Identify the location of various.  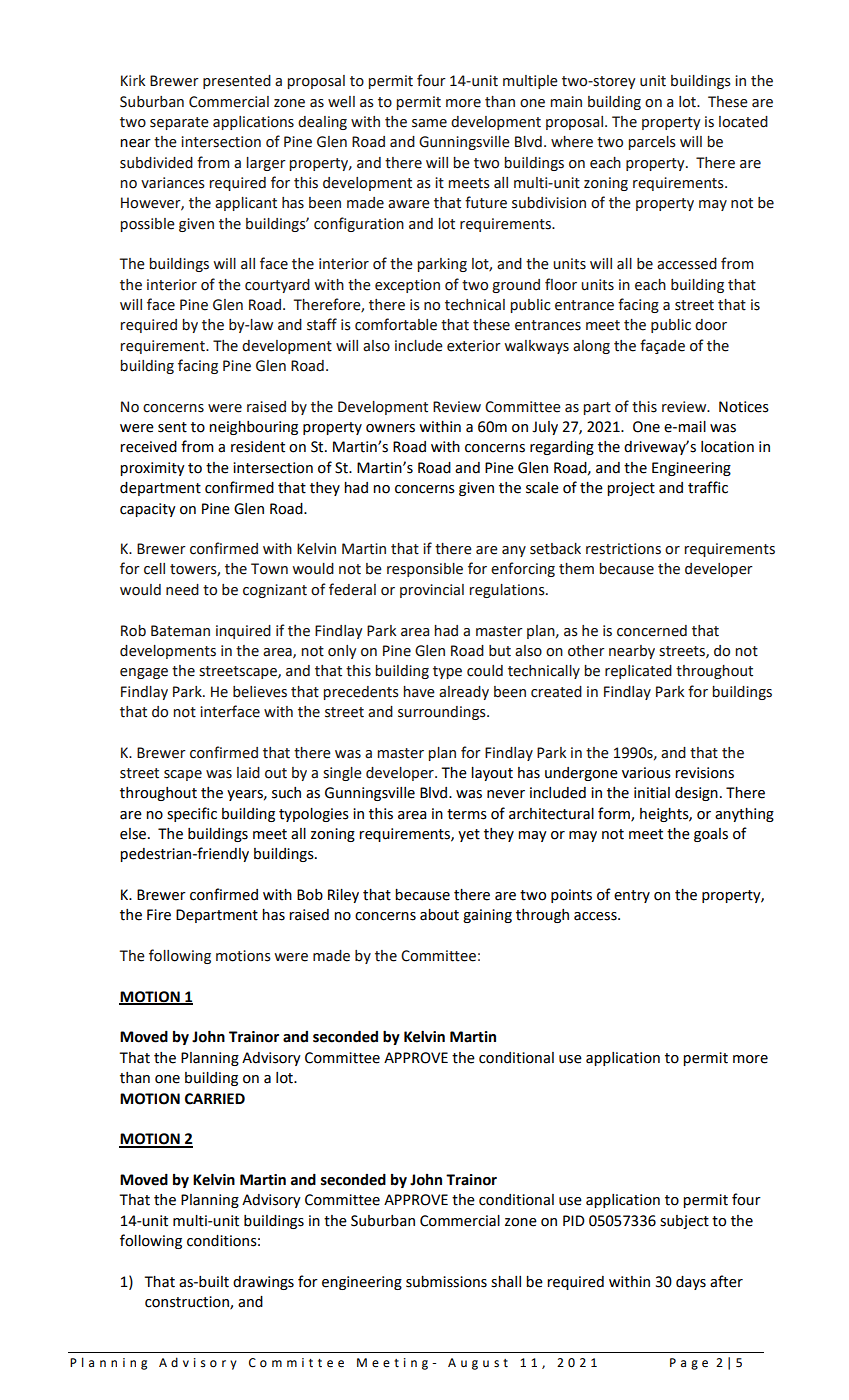
(646, 773).
